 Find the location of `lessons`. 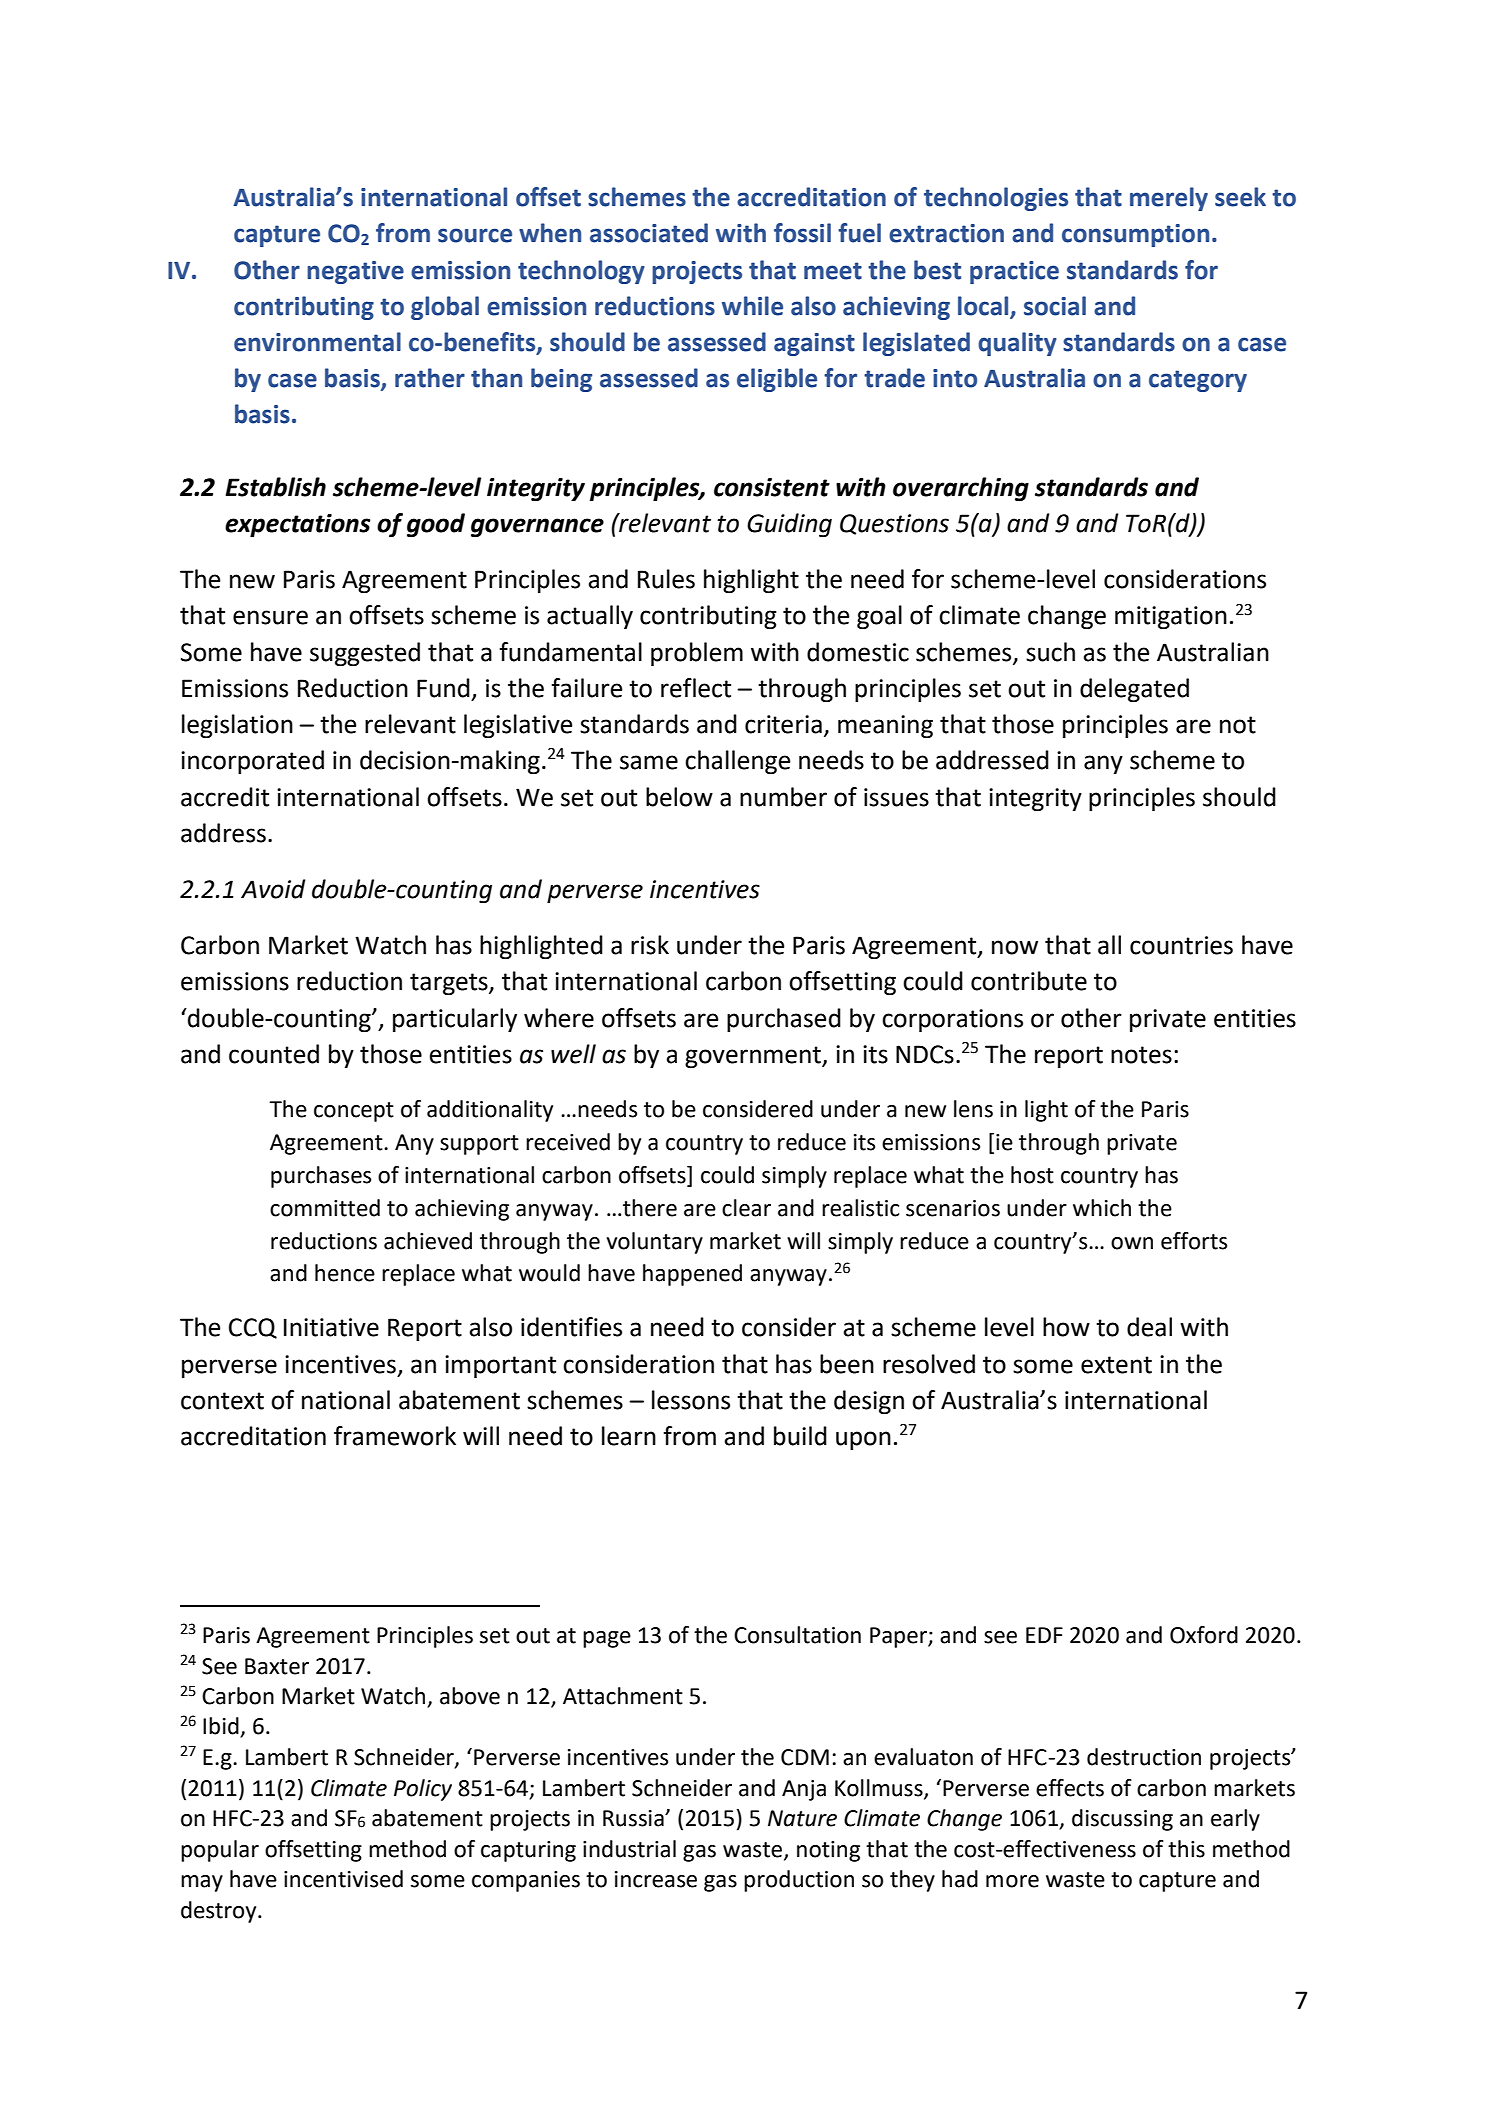

lessons is located at coordinates (691, 1400).
